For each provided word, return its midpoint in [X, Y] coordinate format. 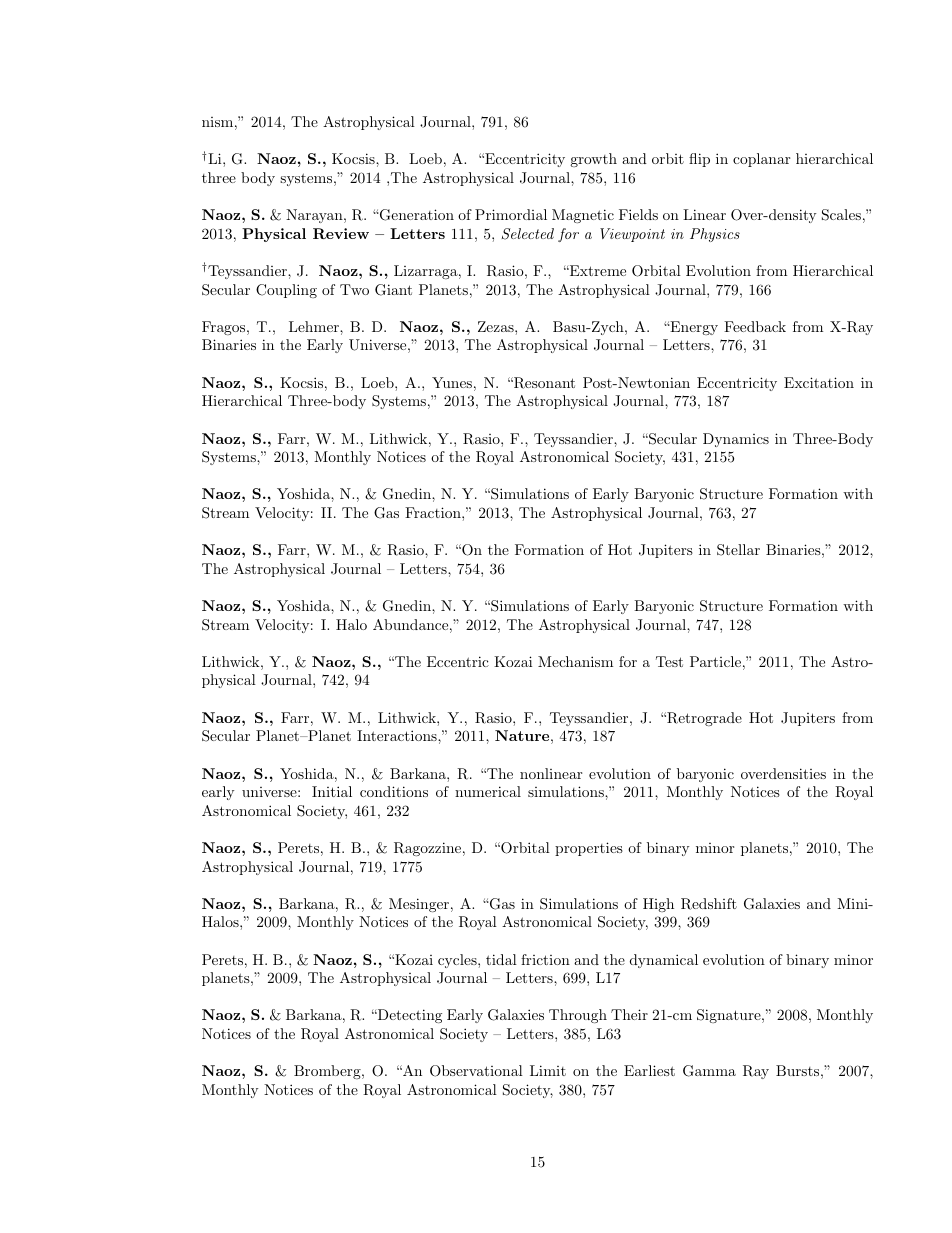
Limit [548, 1070]
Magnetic [583, 216]
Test [669, 661]
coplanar [761, 160]
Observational [476, 1071]
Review [341, 233]
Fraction [434, 512]
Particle [715, 661]
